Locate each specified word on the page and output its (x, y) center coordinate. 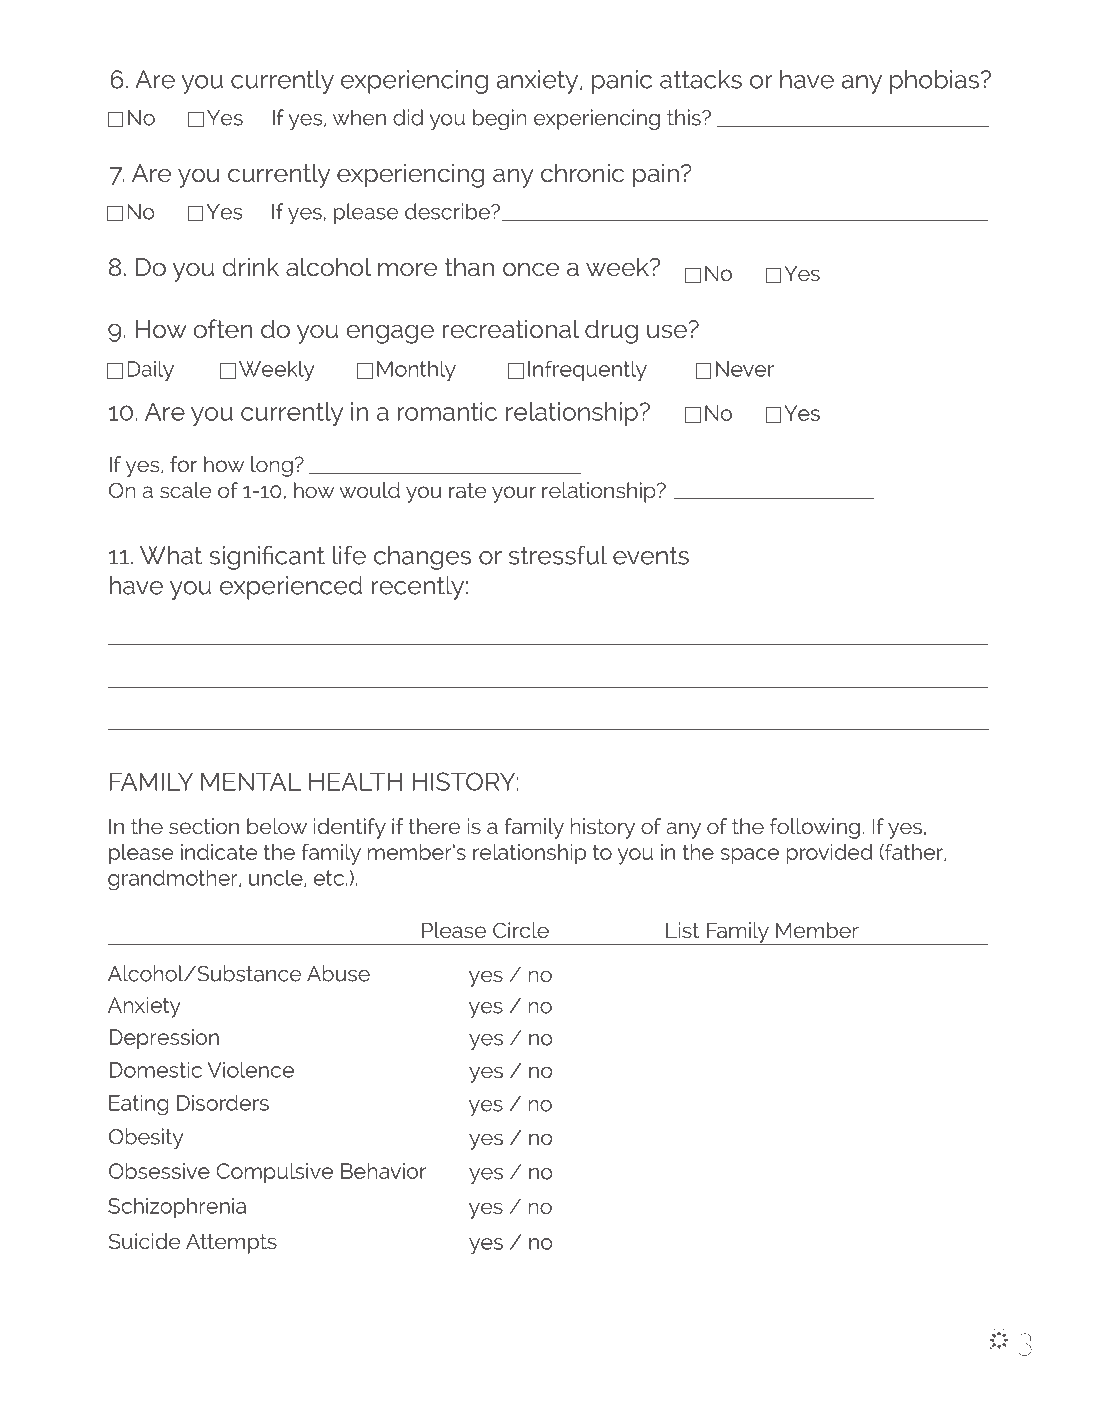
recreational (511, 329)
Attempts (231, 1244)
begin (500, 119)
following (815, 828)
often (222, 329)
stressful (558, 555)
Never (745, 369)
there (434, 826)
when (359, 117)
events (651, 555)
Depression (164, 1039)
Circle (521, 930)
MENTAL (251, 781)
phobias (936, 82)
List (682, 930)
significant (267, 557)
